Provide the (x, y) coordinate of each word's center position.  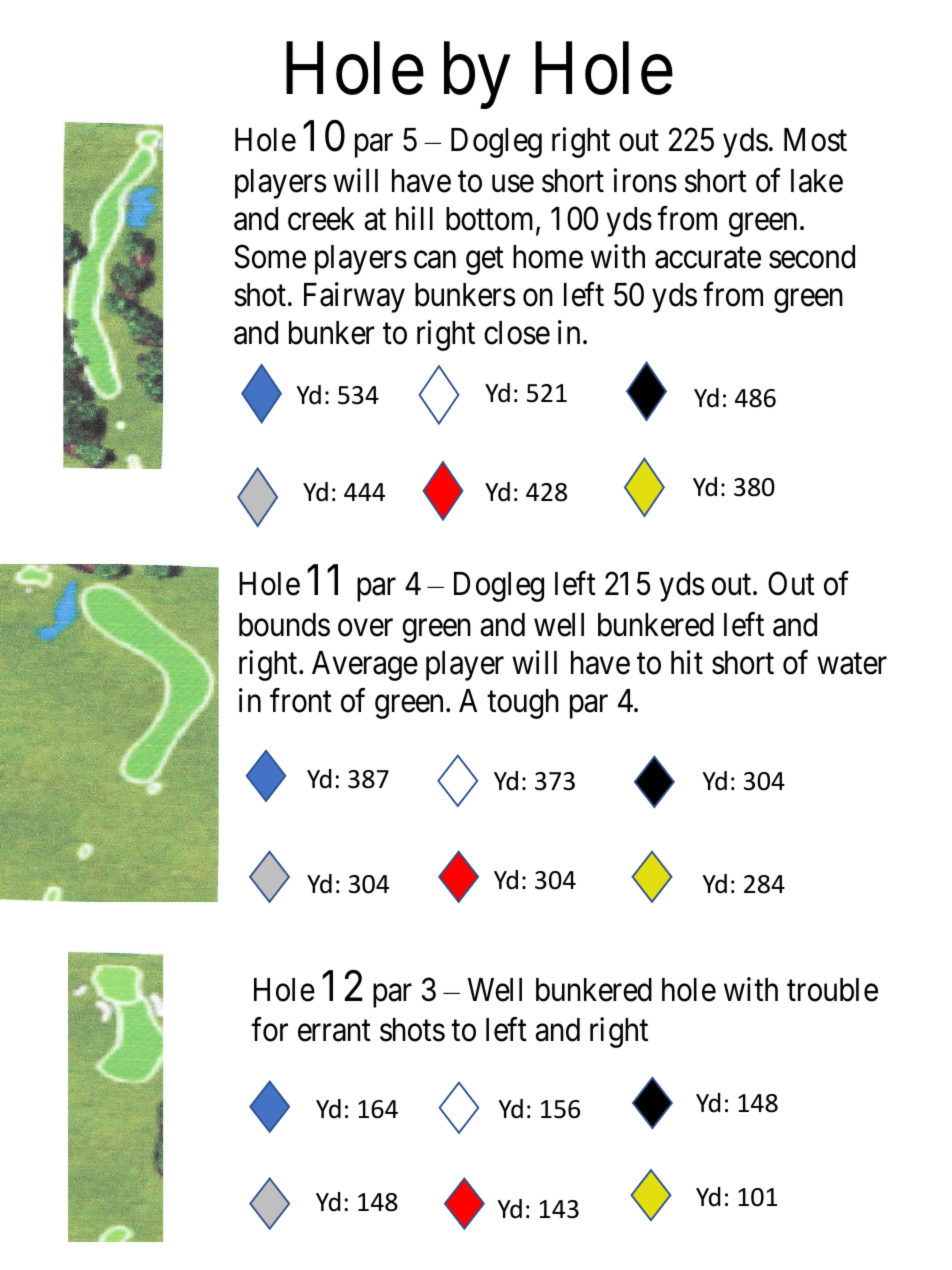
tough (523, 704)
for (269, 1030)
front (301, 700)
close (517, 333)
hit (687, 662)
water (852, 664)
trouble (832, 990)
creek (321, 219)
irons (645, 180)
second (812, 257)
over (365, 628)
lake (817, 181)
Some (270, 257)
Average (365, 666)
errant (334, 1031)
